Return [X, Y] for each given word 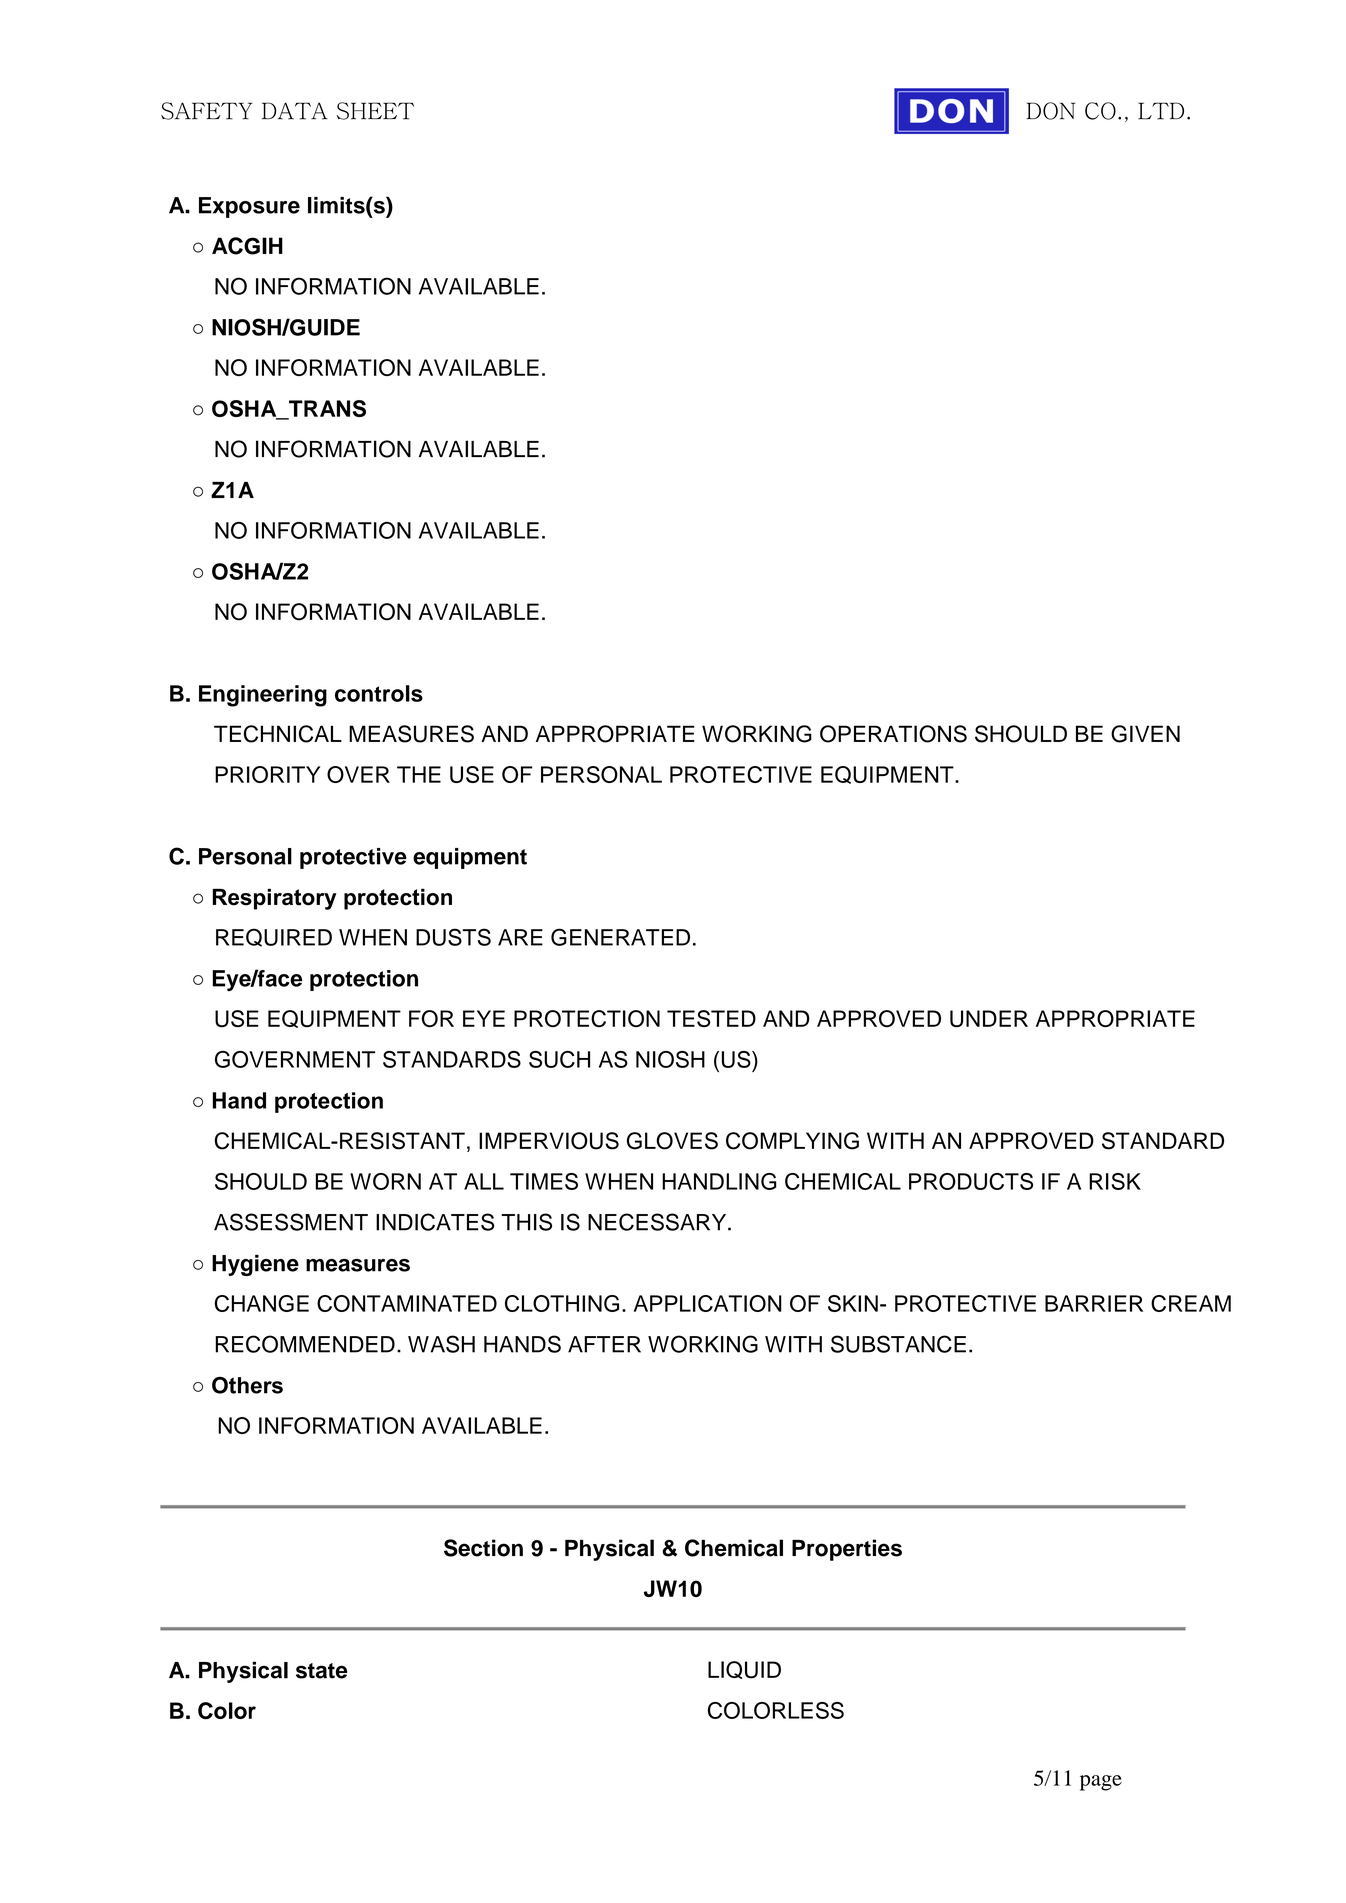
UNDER [989, 1018]
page [1101, 1783]
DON [1051, 111]
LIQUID [744, 1670]
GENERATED [620, 937]
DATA [295, 111]
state [322, 1671]
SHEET [375, 111]
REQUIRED [274, 937]
